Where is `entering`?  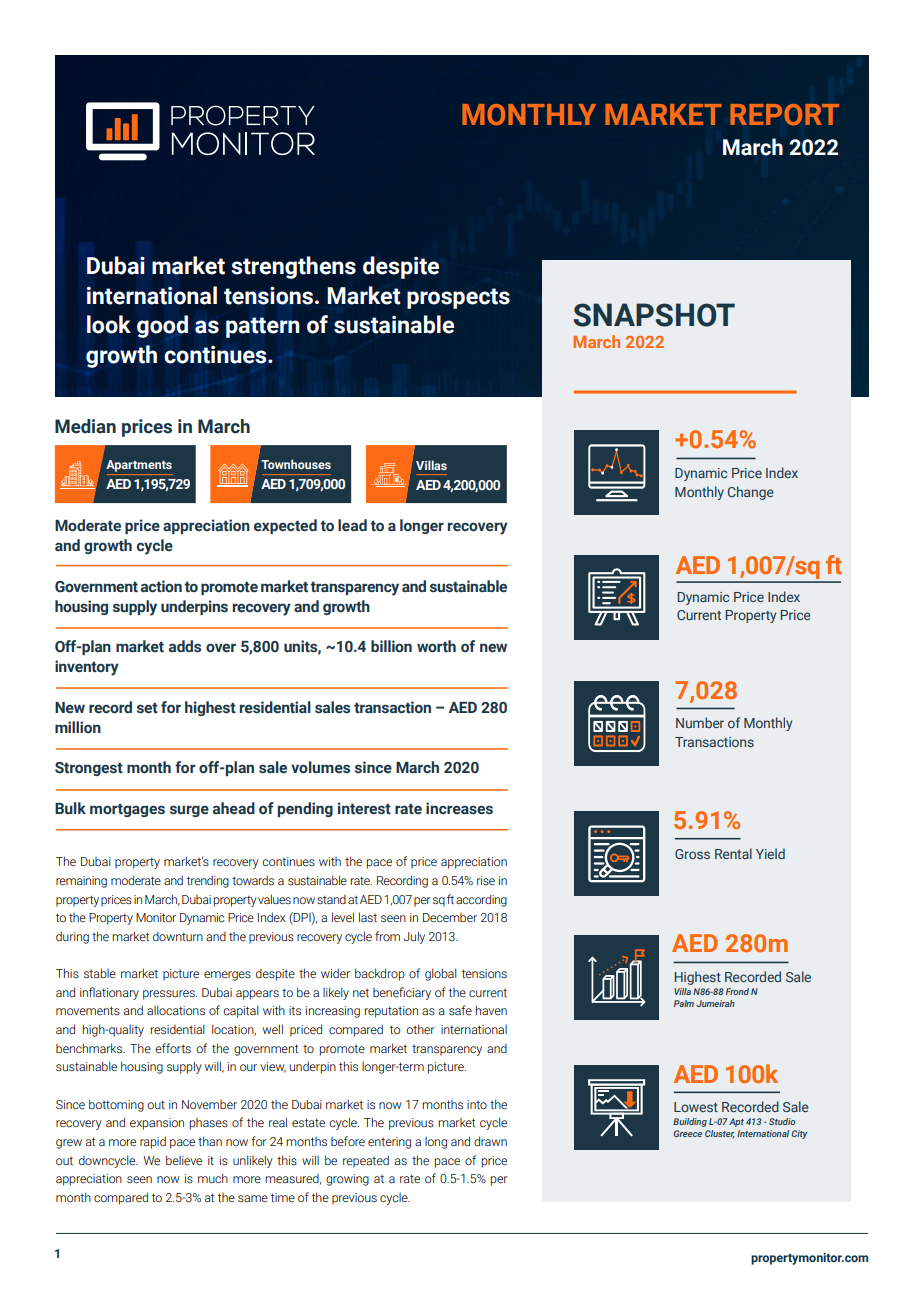
entering is located at coordinates (389, 1143).
